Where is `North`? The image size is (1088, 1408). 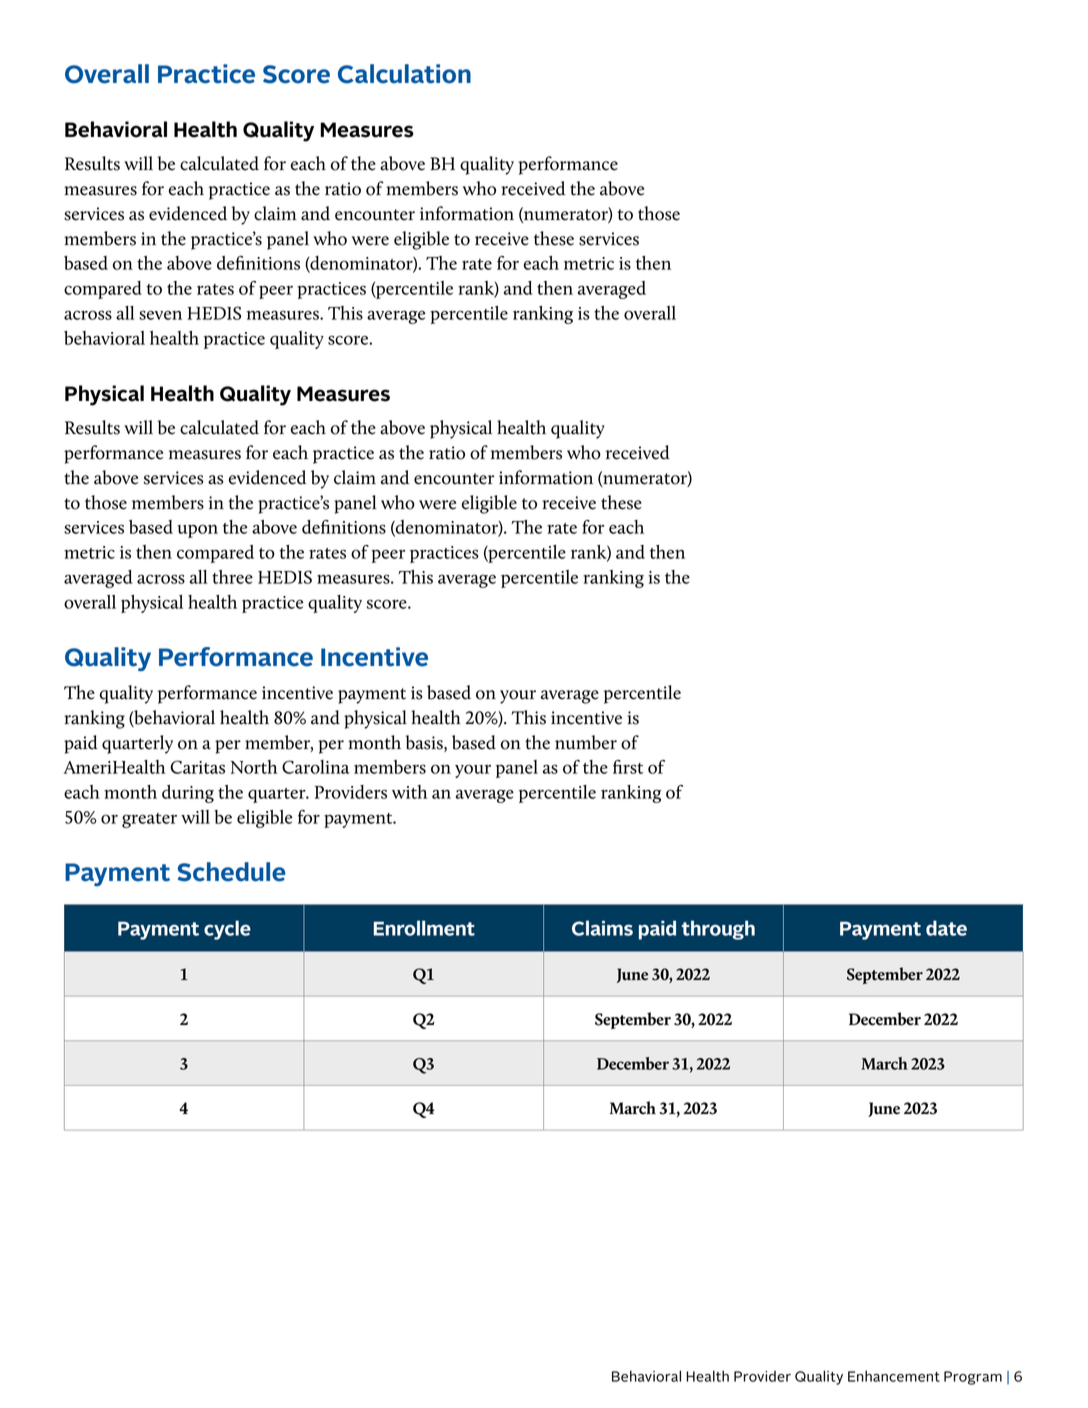 North is located at coordinates (254, 767).
